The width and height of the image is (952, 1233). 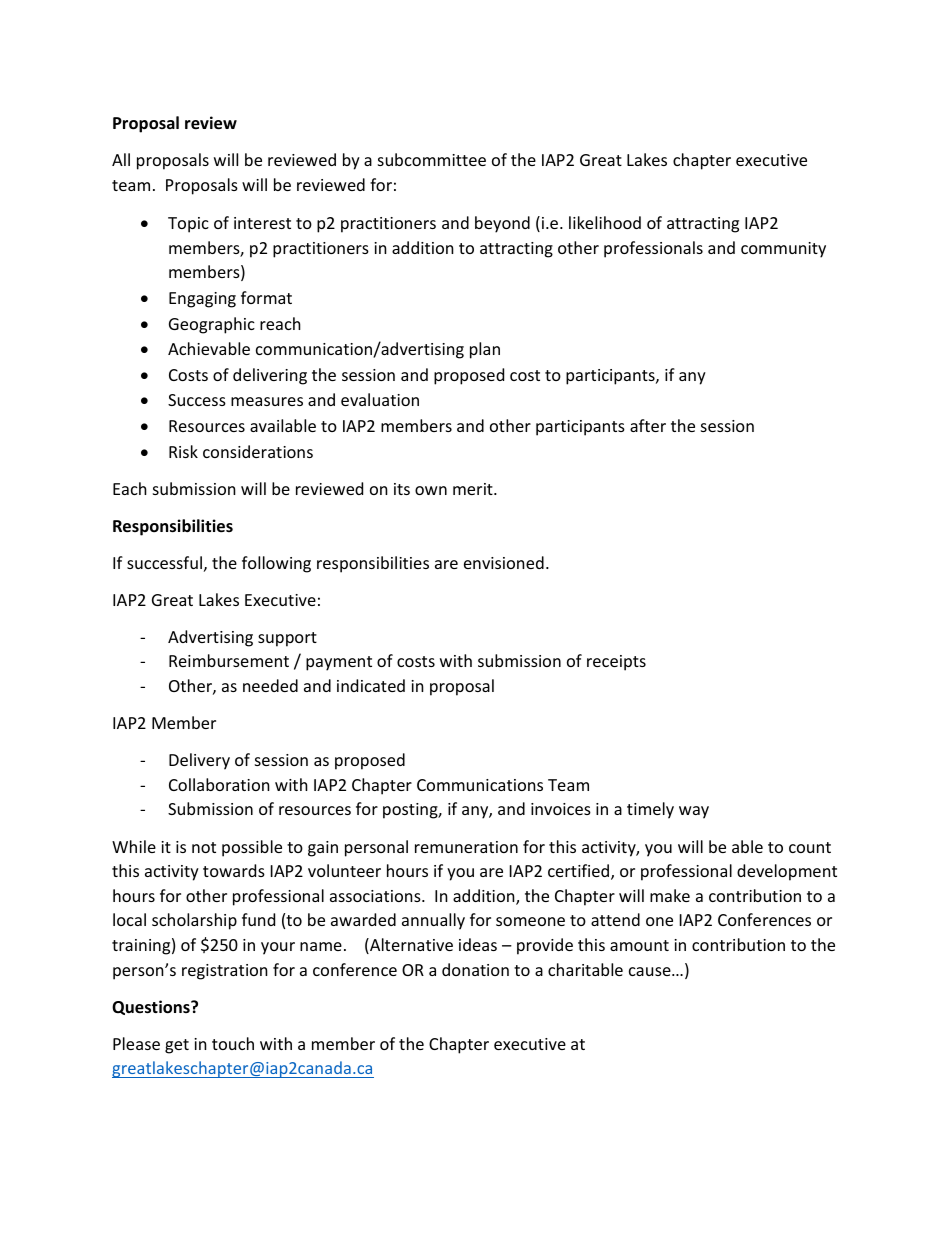 I want to click on community, so click(x=783, y=250).
